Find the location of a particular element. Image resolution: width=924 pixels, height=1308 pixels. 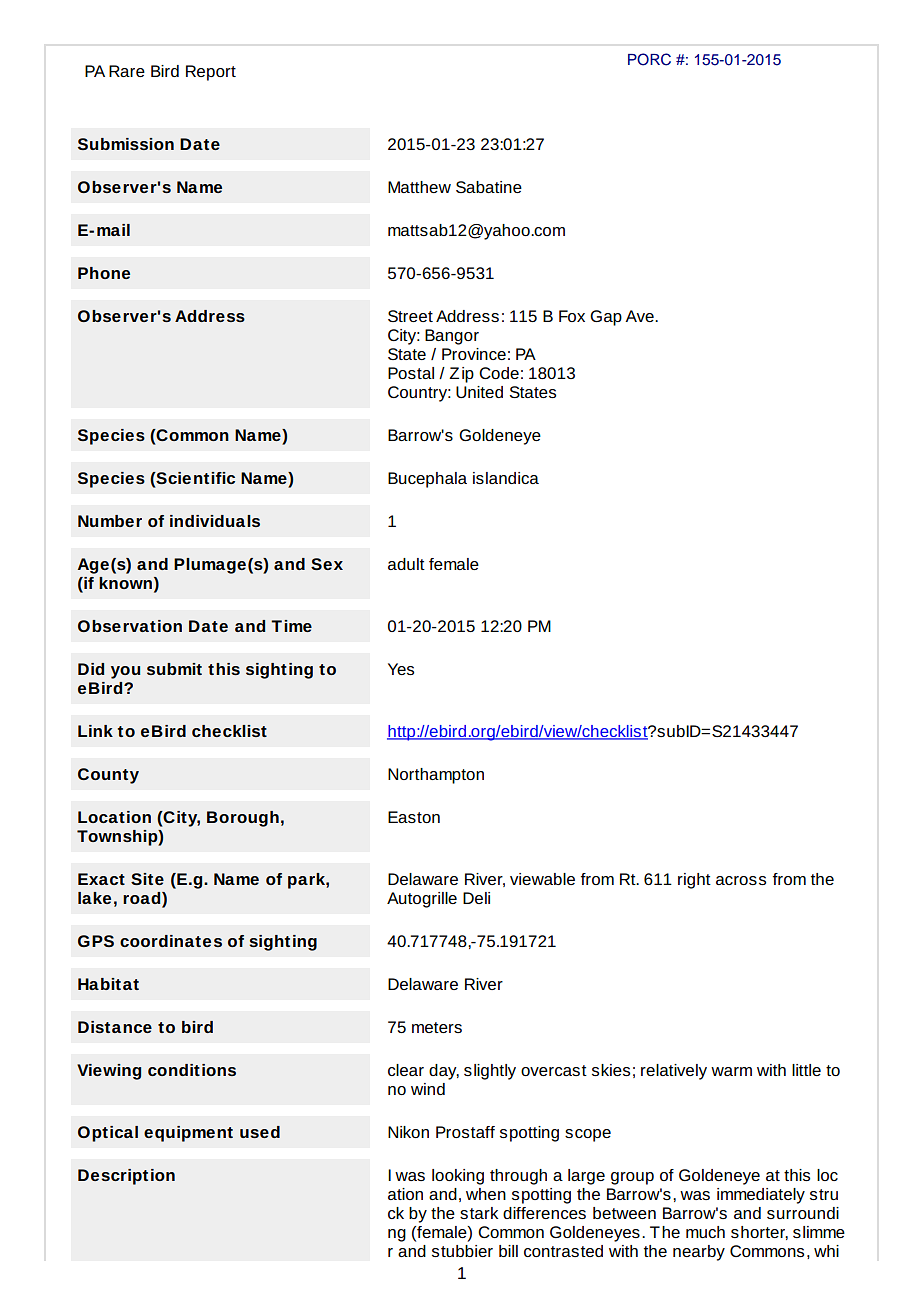

Ave is located at coordinates (640, 316).
